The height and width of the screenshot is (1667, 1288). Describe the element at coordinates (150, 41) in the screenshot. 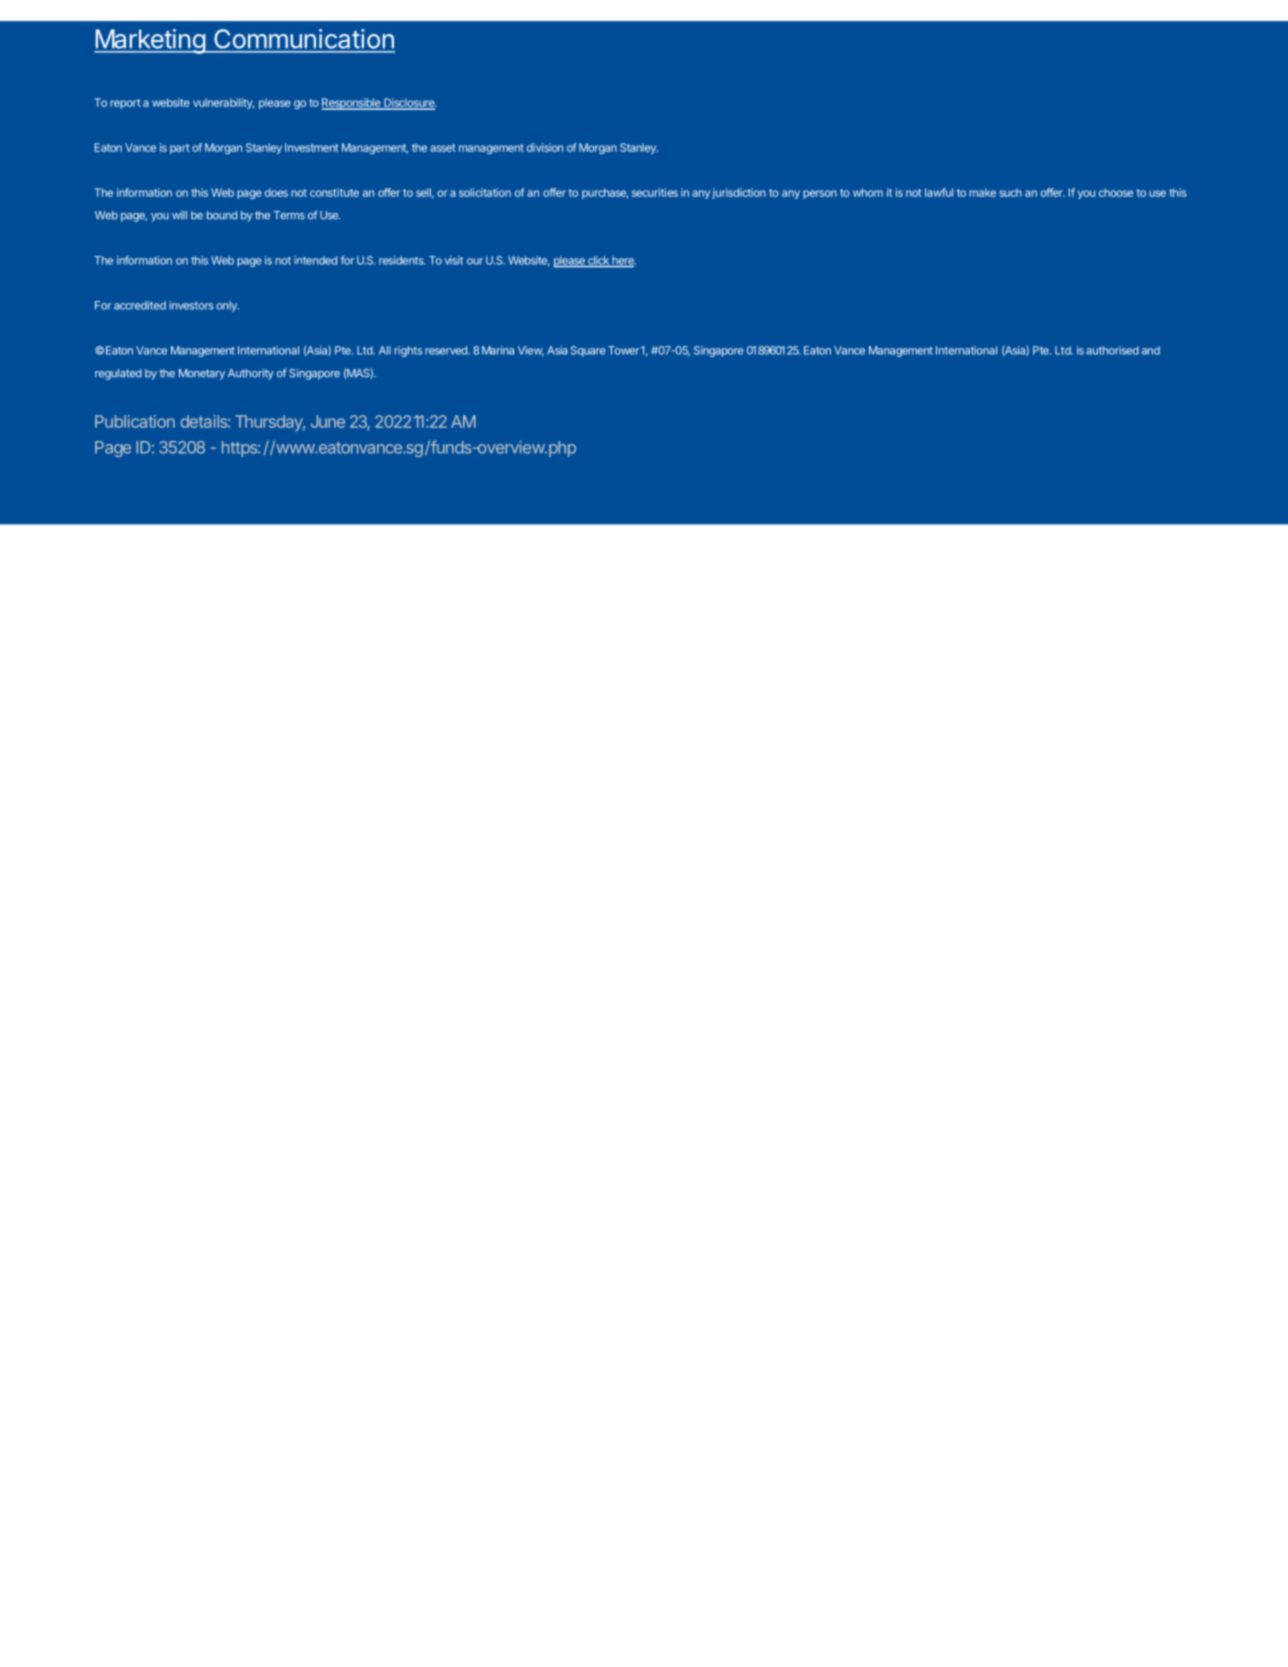

I see `Marketing` at that location.
